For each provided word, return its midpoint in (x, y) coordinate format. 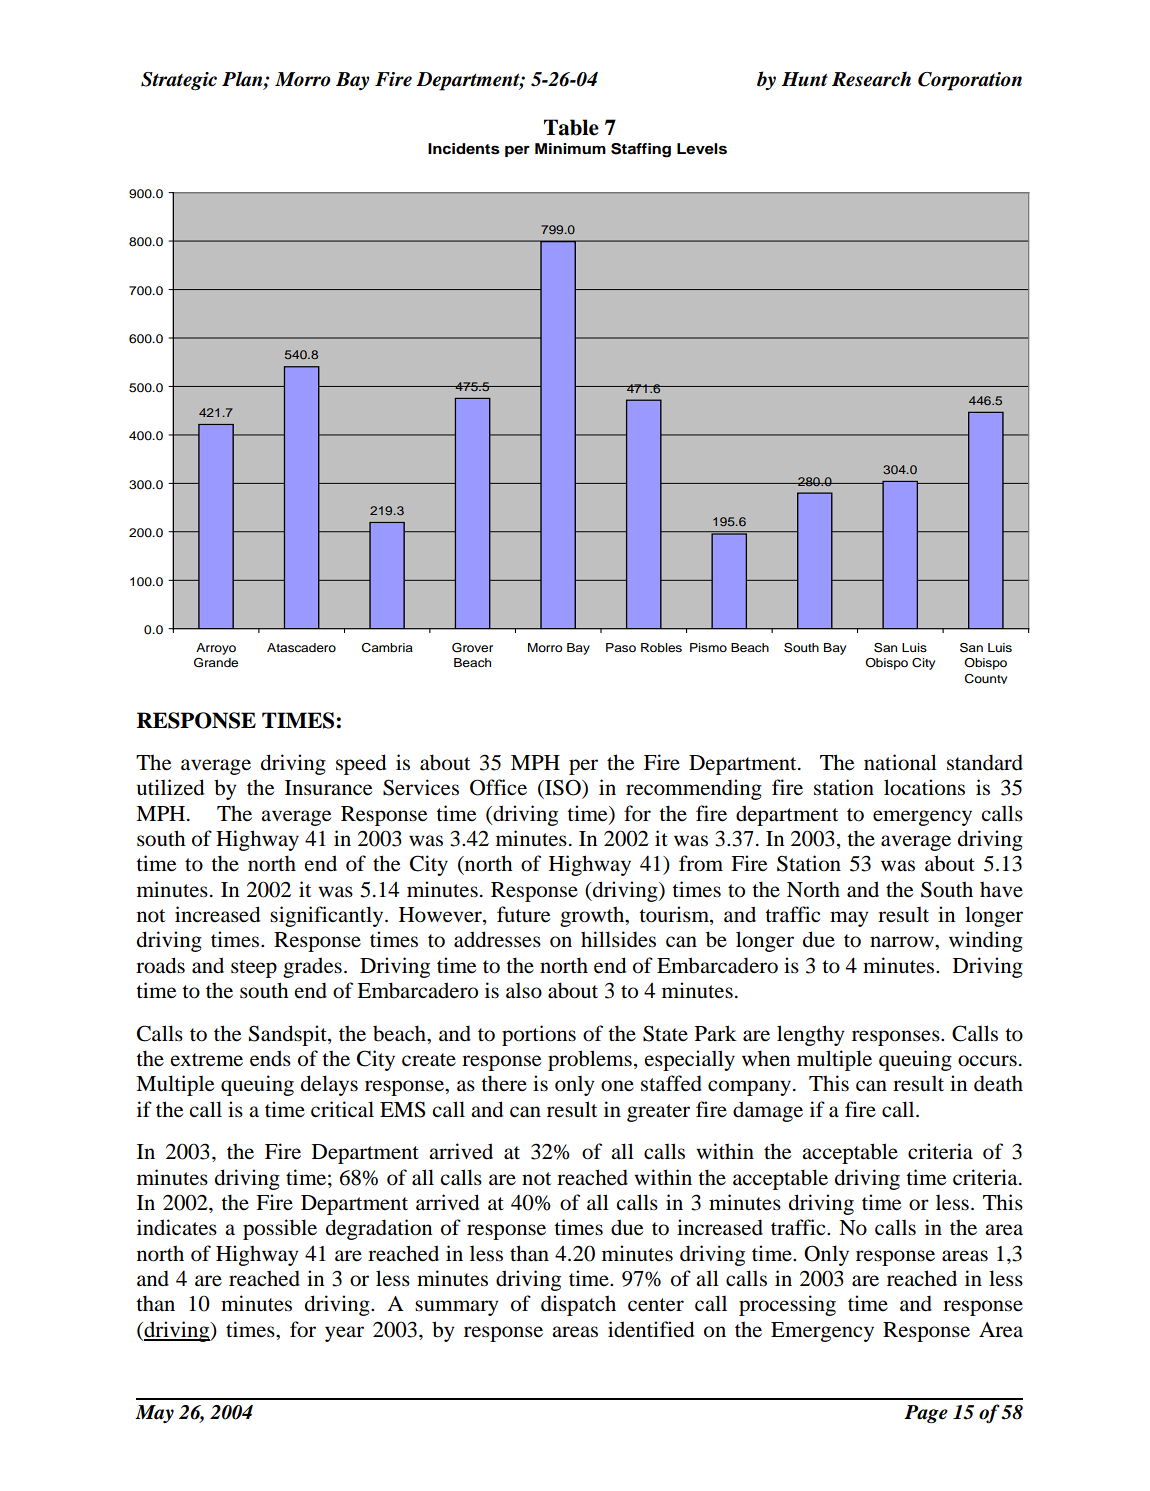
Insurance (328, 788)
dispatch (578, 1305)
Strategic (179, 81)
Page (926, 1414)
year (344, 1334)
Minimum (570, 148)
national (900, 762)
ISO (563, 787)
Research (871, 79)
